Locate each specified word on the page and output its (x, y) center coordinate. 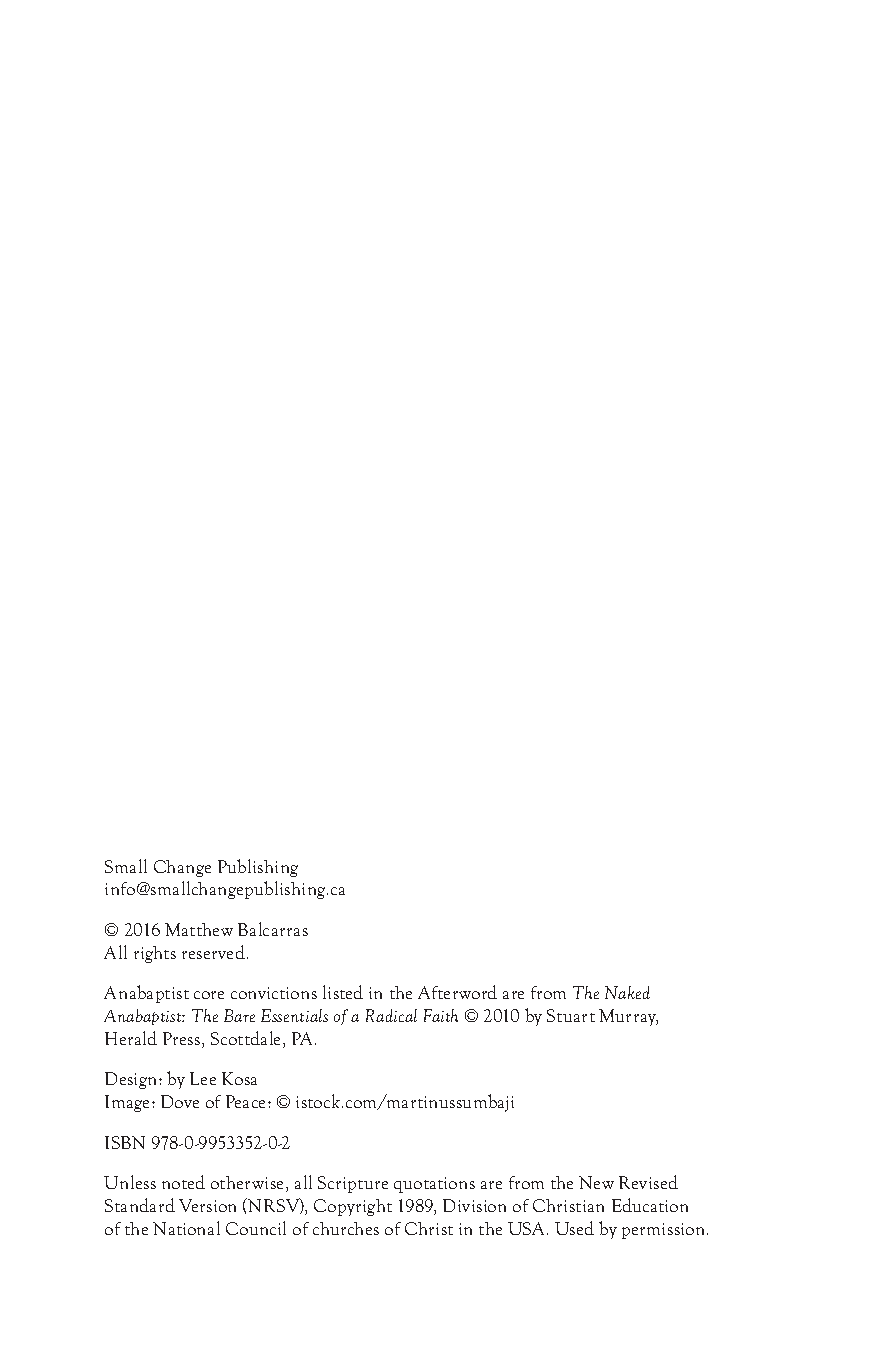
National (186, 1228)
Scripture (353, 1184)
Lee (203, 1078)
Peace (247, 1101)
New (596, 1182)
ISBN (125, 1142)
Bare (239, 1015)
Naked (627, 992)
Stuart (571, 1015)
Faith (441, 1015)
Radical (391, 1015)
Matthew (199, 929)
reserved (213, 952)
